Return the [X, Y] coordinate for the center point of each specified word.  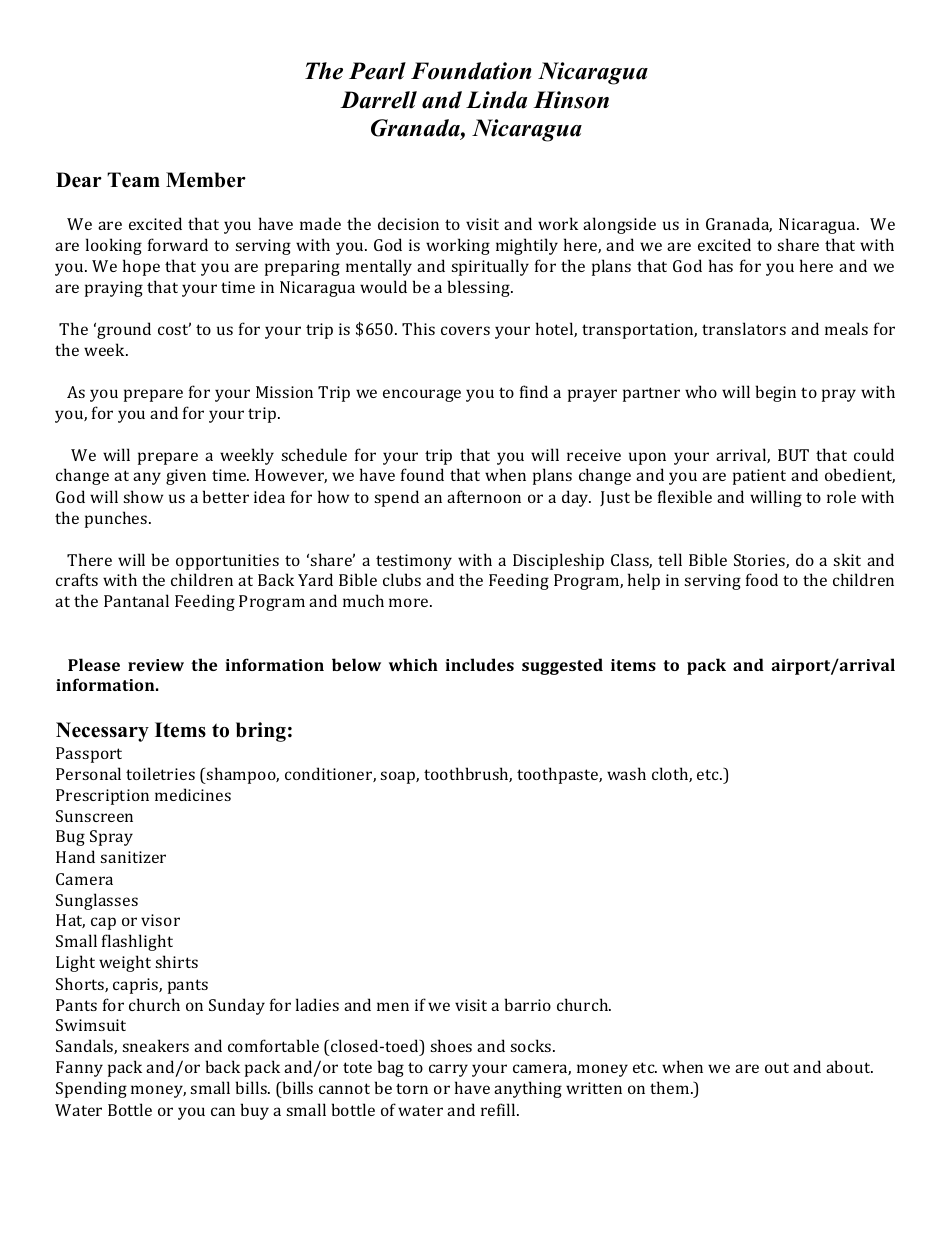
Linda [496, 100]
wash [626, 773]
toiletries [160, 773]
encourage [422, 395]
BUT [793, 455]
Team [133, 180]
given [186, 477]
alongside [619, 225]
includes [480, 664]
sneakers [156, 1045]
